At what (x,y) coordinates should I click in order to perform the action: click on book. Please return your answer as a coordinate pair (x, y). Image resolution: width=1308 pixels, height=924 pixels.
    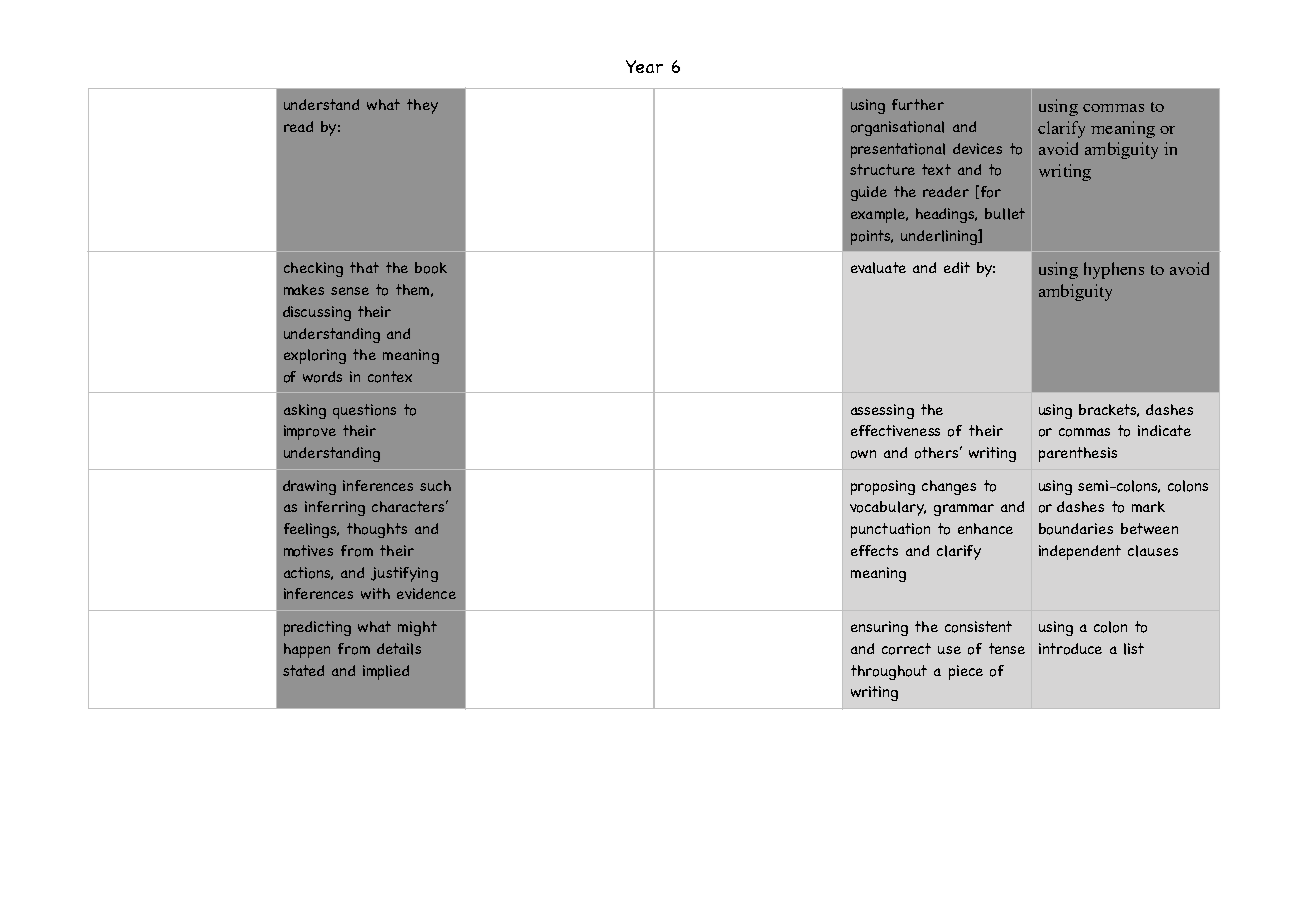
    Looking at the image, I should click on (431, 268).
